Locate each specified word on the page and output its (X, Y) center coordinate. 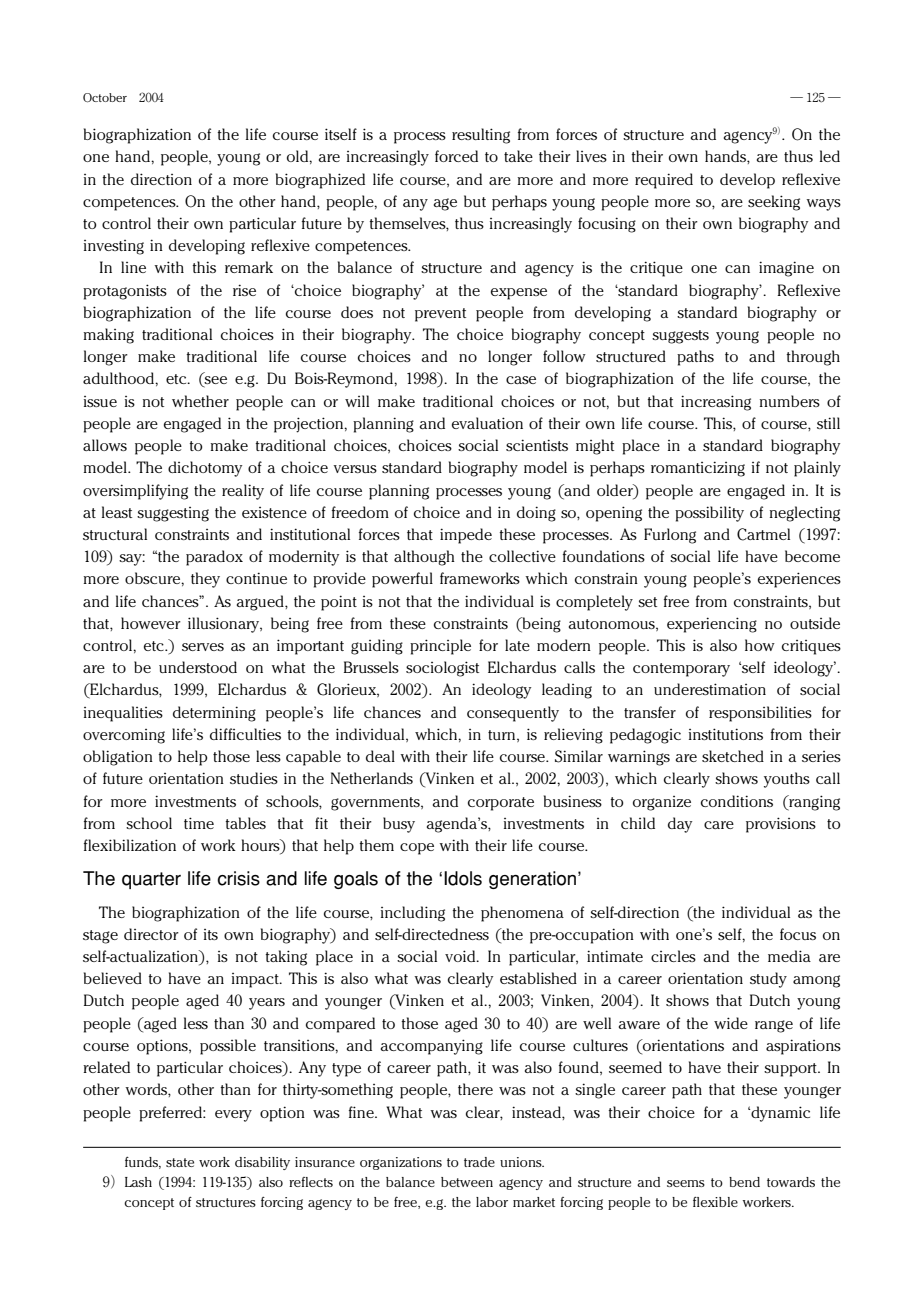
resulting (481, 136)
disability (262, 1163)
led (830, 156)
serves (203, 647)
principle (440, 647)
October (105, 98)
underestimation (710, 689)
